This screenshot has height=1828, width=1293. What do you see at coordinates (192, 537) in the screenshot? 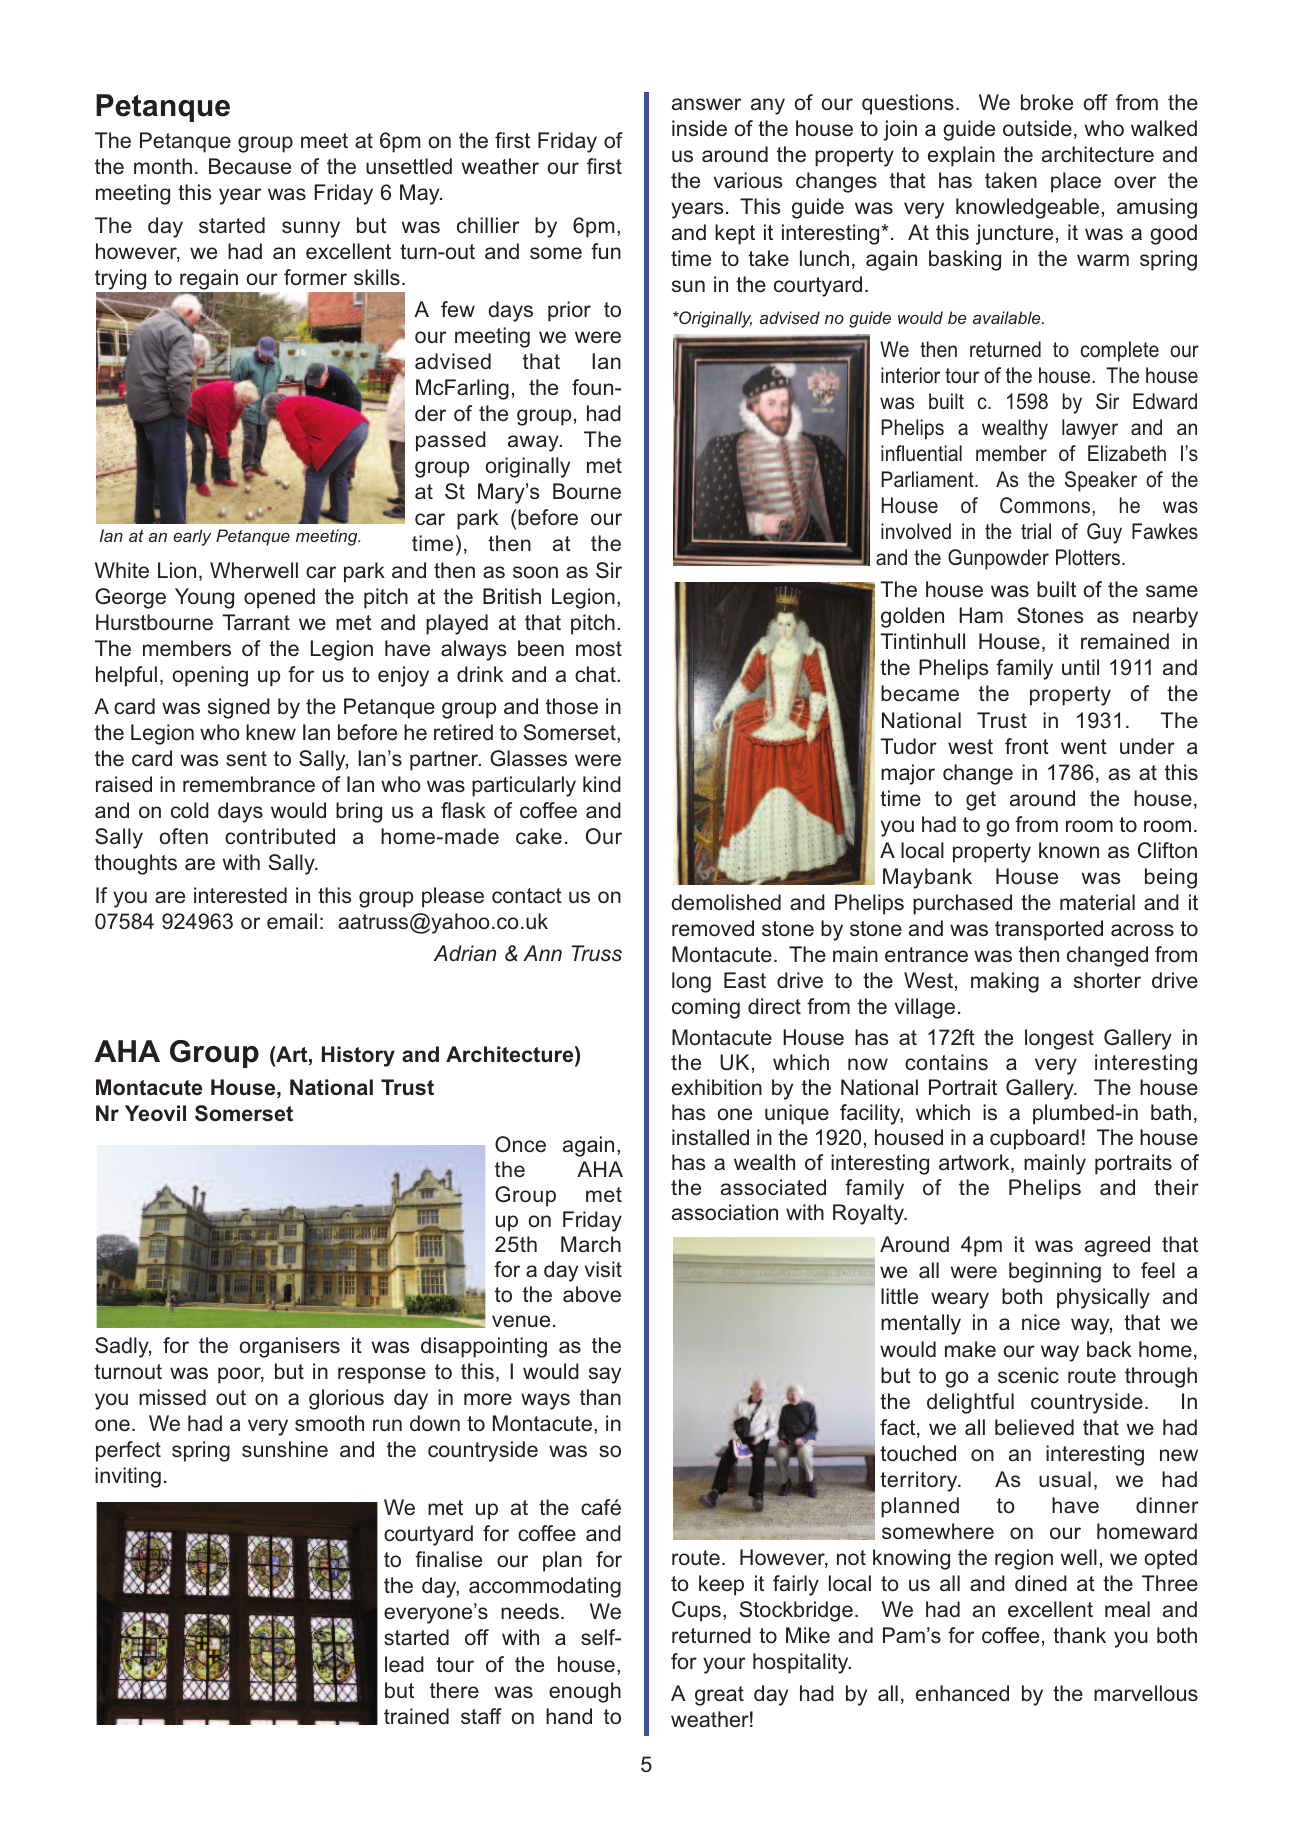
I see `early` at bounding box center [192, 537].
